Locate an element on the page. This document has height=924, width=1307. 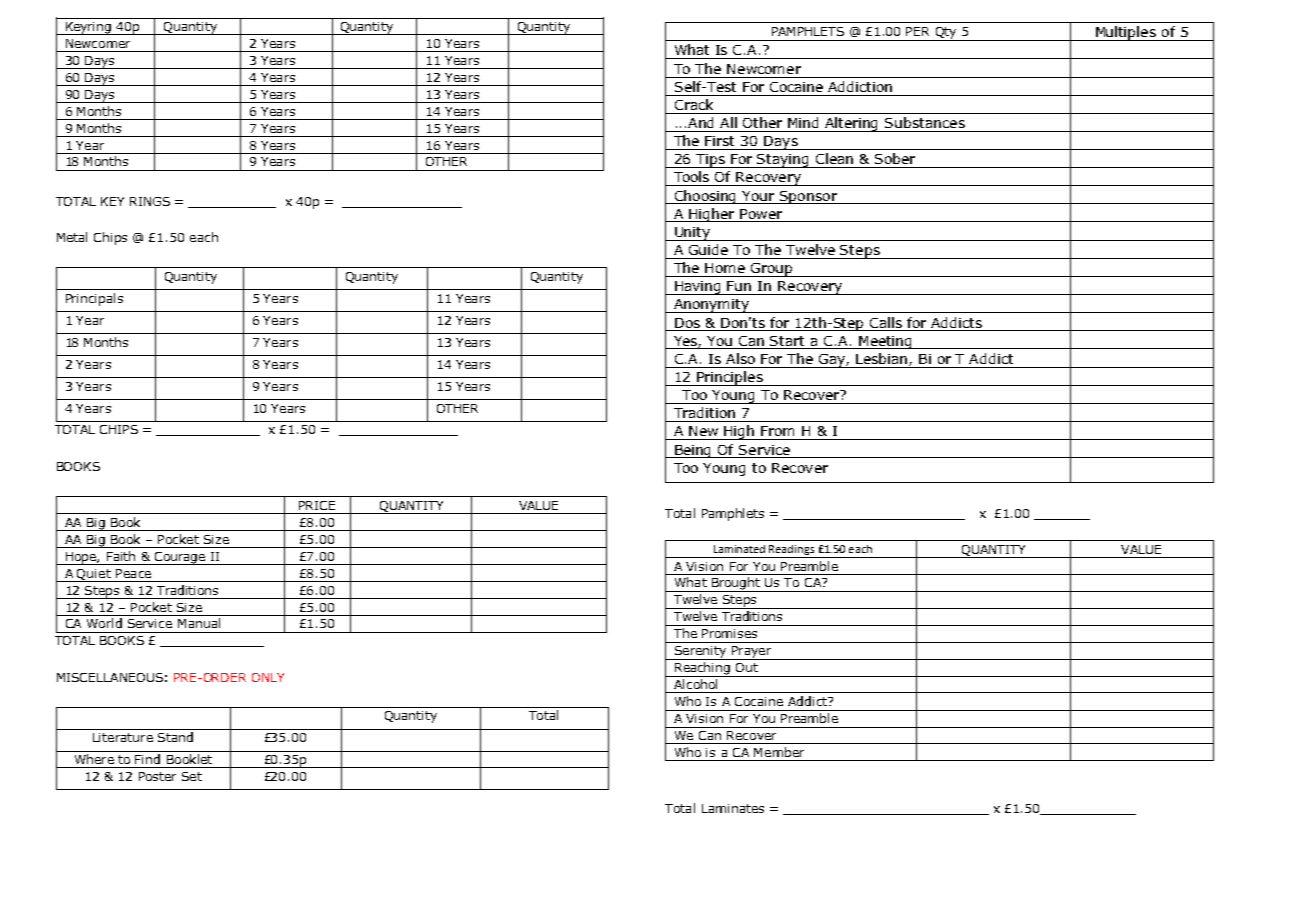
PER is located at coordinates (917, 31).
